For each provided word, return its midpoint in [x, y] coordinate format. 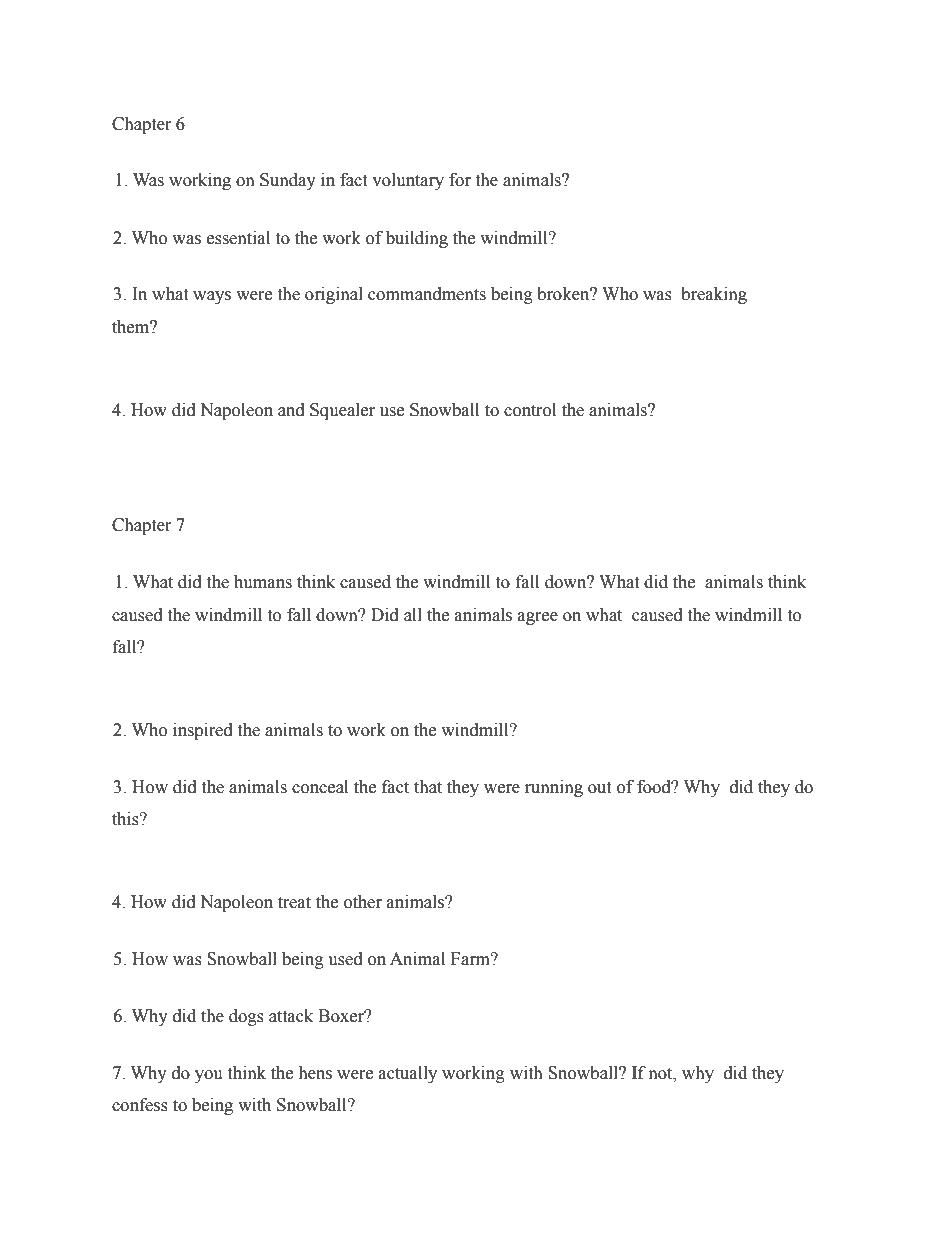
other [363, 902]
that [428, 787]
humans [263, 582]
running [554, 788]
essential [238, 238]
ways [212, 297]
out [599, 788]
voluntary [408, 181]
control [530, 410]
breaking [714, 295]
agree [538, 618]
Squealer [342, 411]
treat [294, 903]
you [209, 1076]
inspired [203, 731]
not [662, 1074]
